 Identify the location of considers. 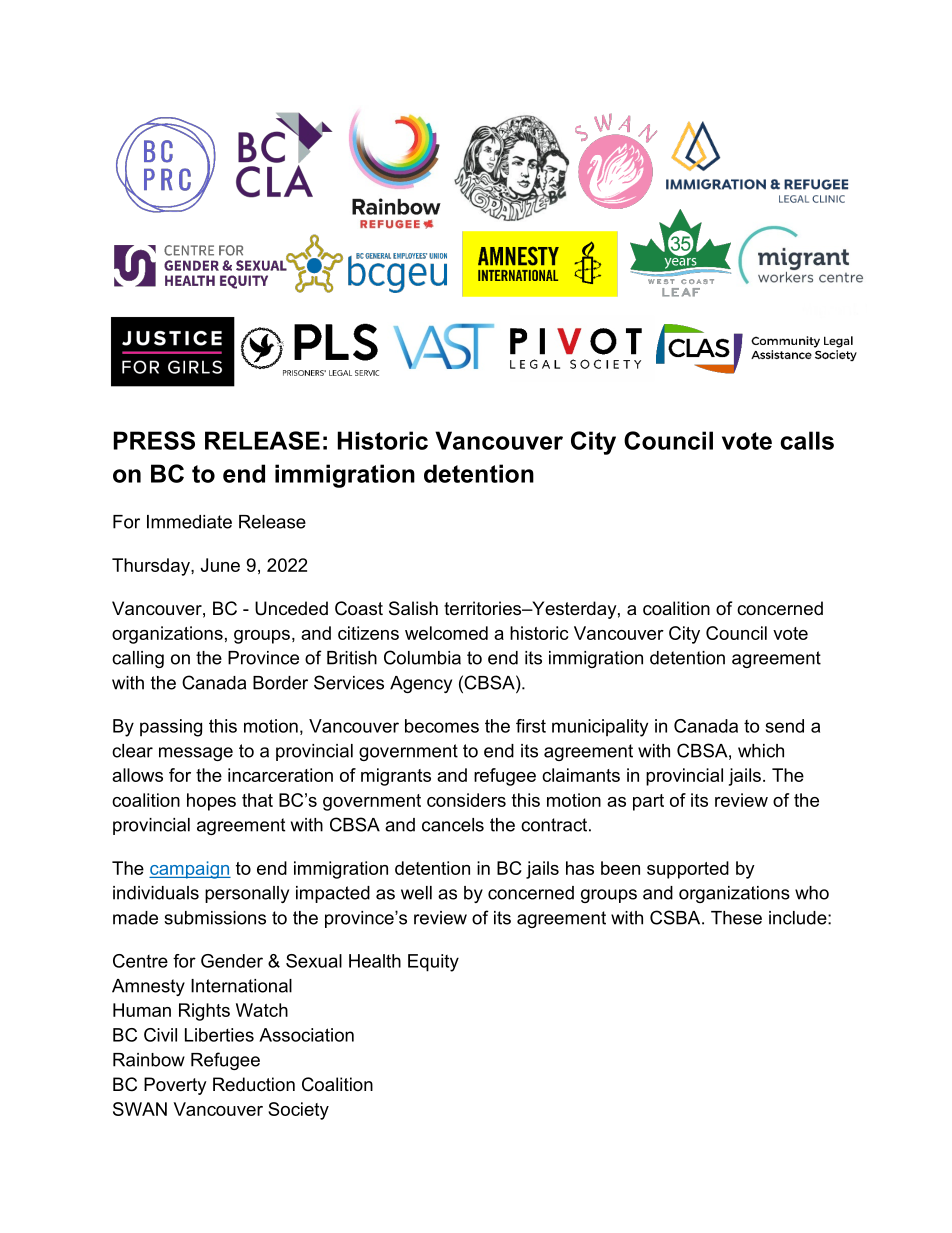
(466, 800).
